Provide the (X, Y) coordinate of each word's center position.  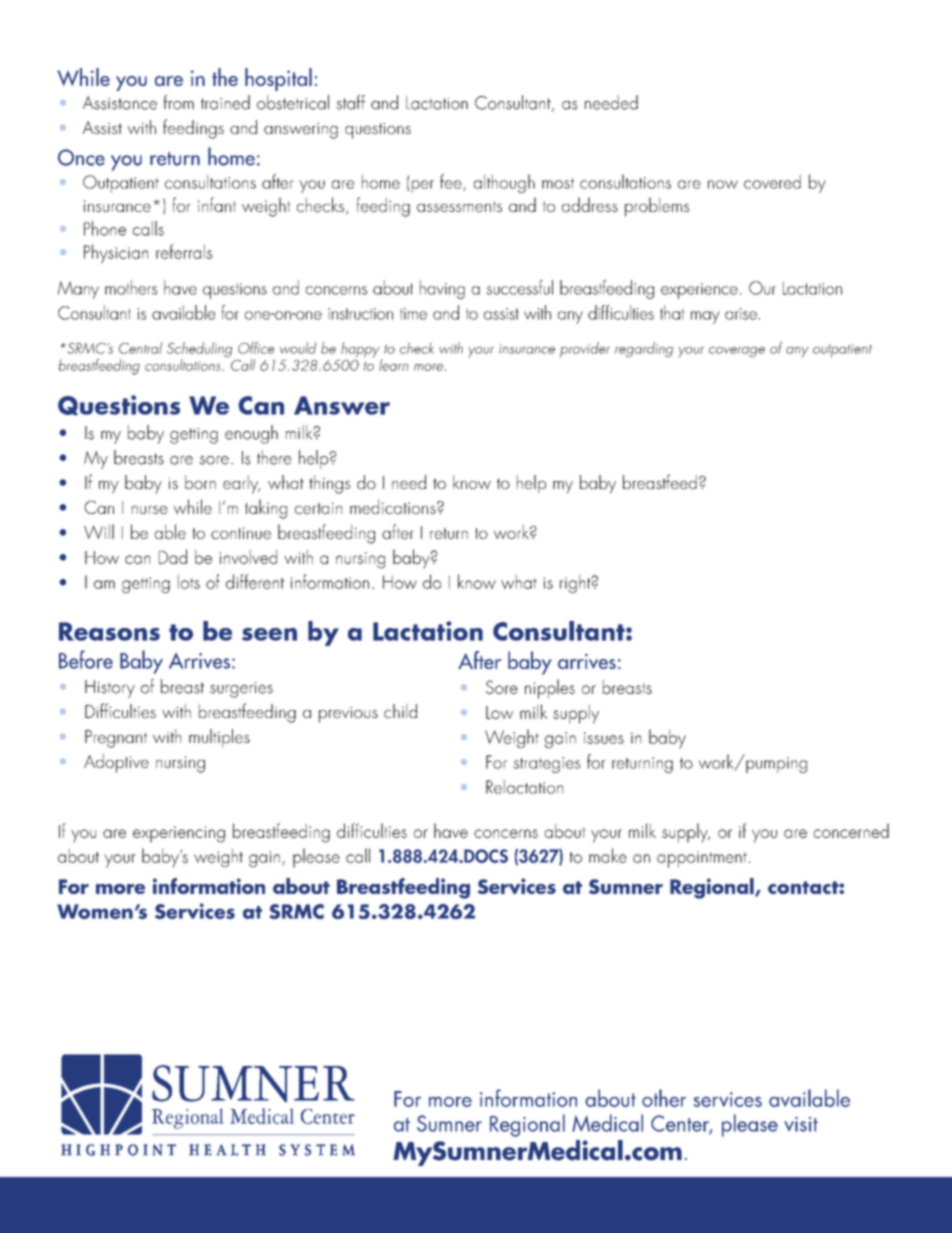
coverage (737, 352)
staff (350, 102)
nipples (550, 689)
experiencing (179, 834)
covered (772, 181)
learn (393, 365)
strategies (547, 765)
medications (394, 506)
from (179, 102)
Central (140, 348)
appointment (702, 859)
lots (189, 581)
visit (801, 1124)
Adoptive (116, 763)
